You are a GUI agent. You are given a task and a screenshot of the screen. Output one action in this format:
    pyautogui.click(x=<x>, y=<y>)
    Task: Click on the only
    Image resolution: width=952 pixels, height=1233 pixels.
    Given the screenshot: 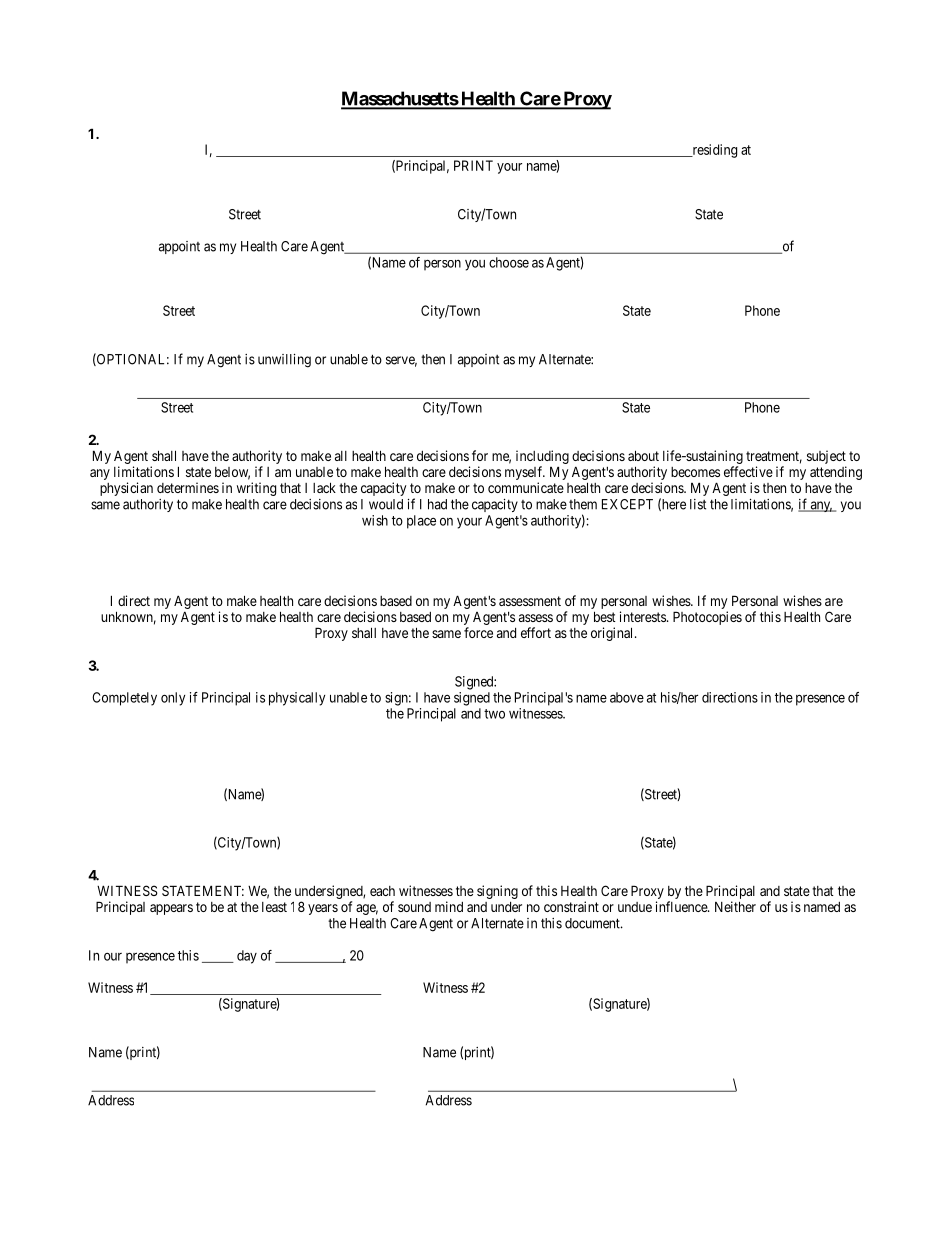 What is the action you would take?
    pyautogui.click(x=173, y=699)
